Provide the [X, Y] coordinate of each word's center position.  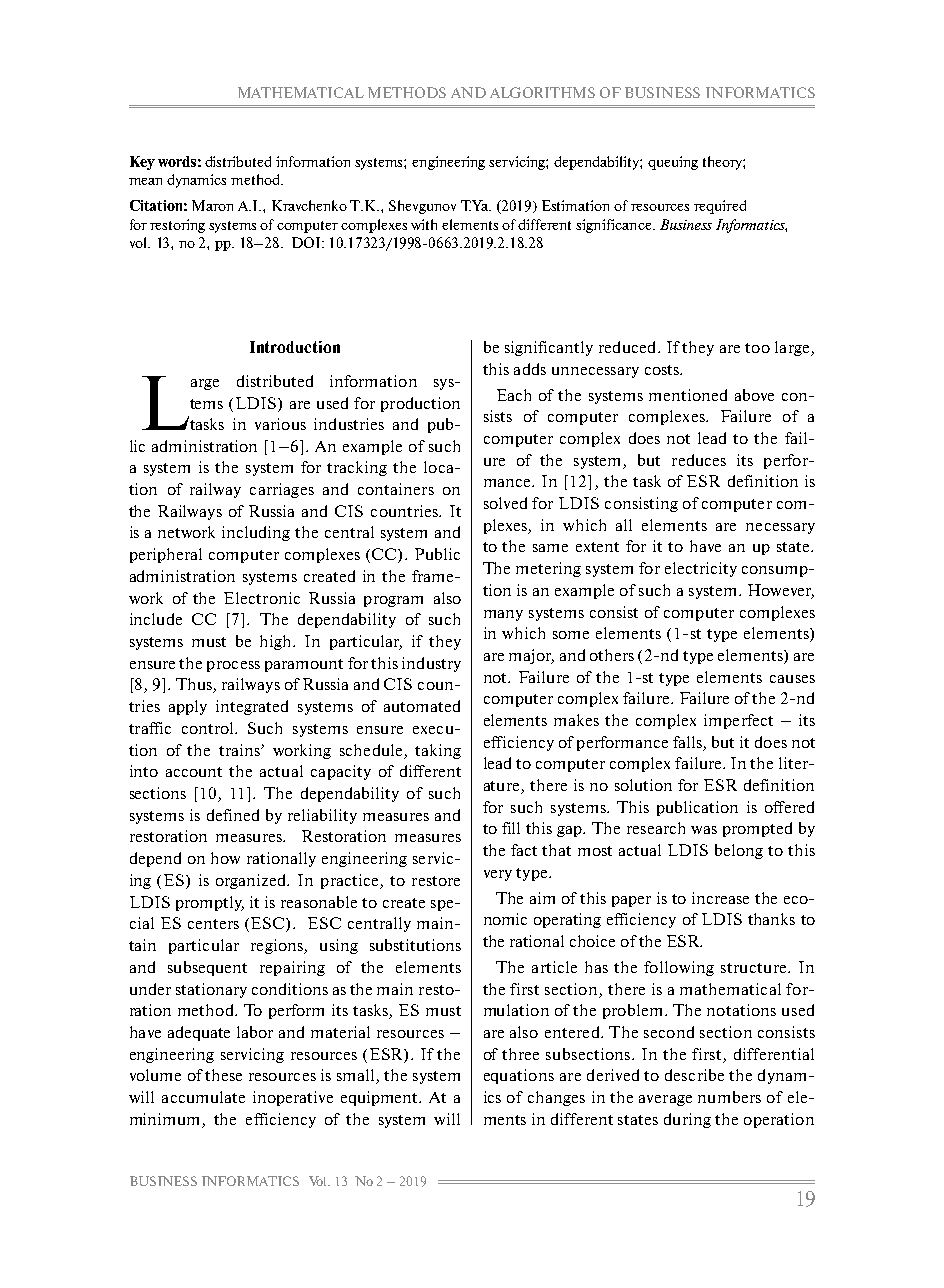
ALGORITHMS [542, 92]
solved [505, 503]
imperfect [738, 721]
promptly [210, 903]
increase [720, 898]
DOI [307, 242]
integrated [252, 707]
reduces [699, 460]
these [223, 1075]
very [498, 875]
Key [142, 163]
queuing [673, 163]
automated [422, 706]
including [256, 533]
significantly [549, 348]
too [757, 348]
